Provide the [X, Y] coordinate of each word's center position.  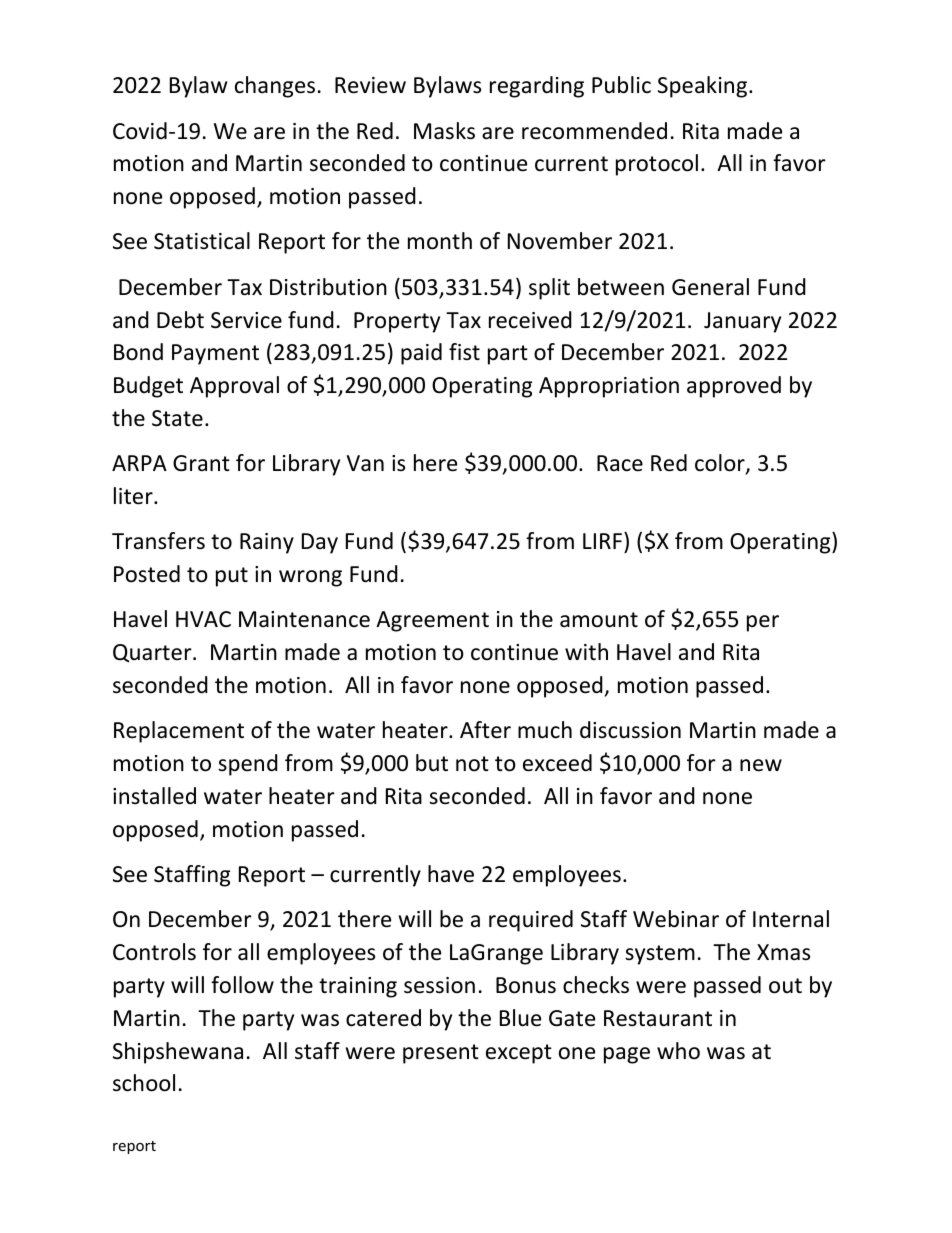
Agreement [432, 621]
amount [599, 620]
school [144, 1083]
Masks [444, 131]
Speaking [702, 87]
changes [275, 87]
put [232, 577]
